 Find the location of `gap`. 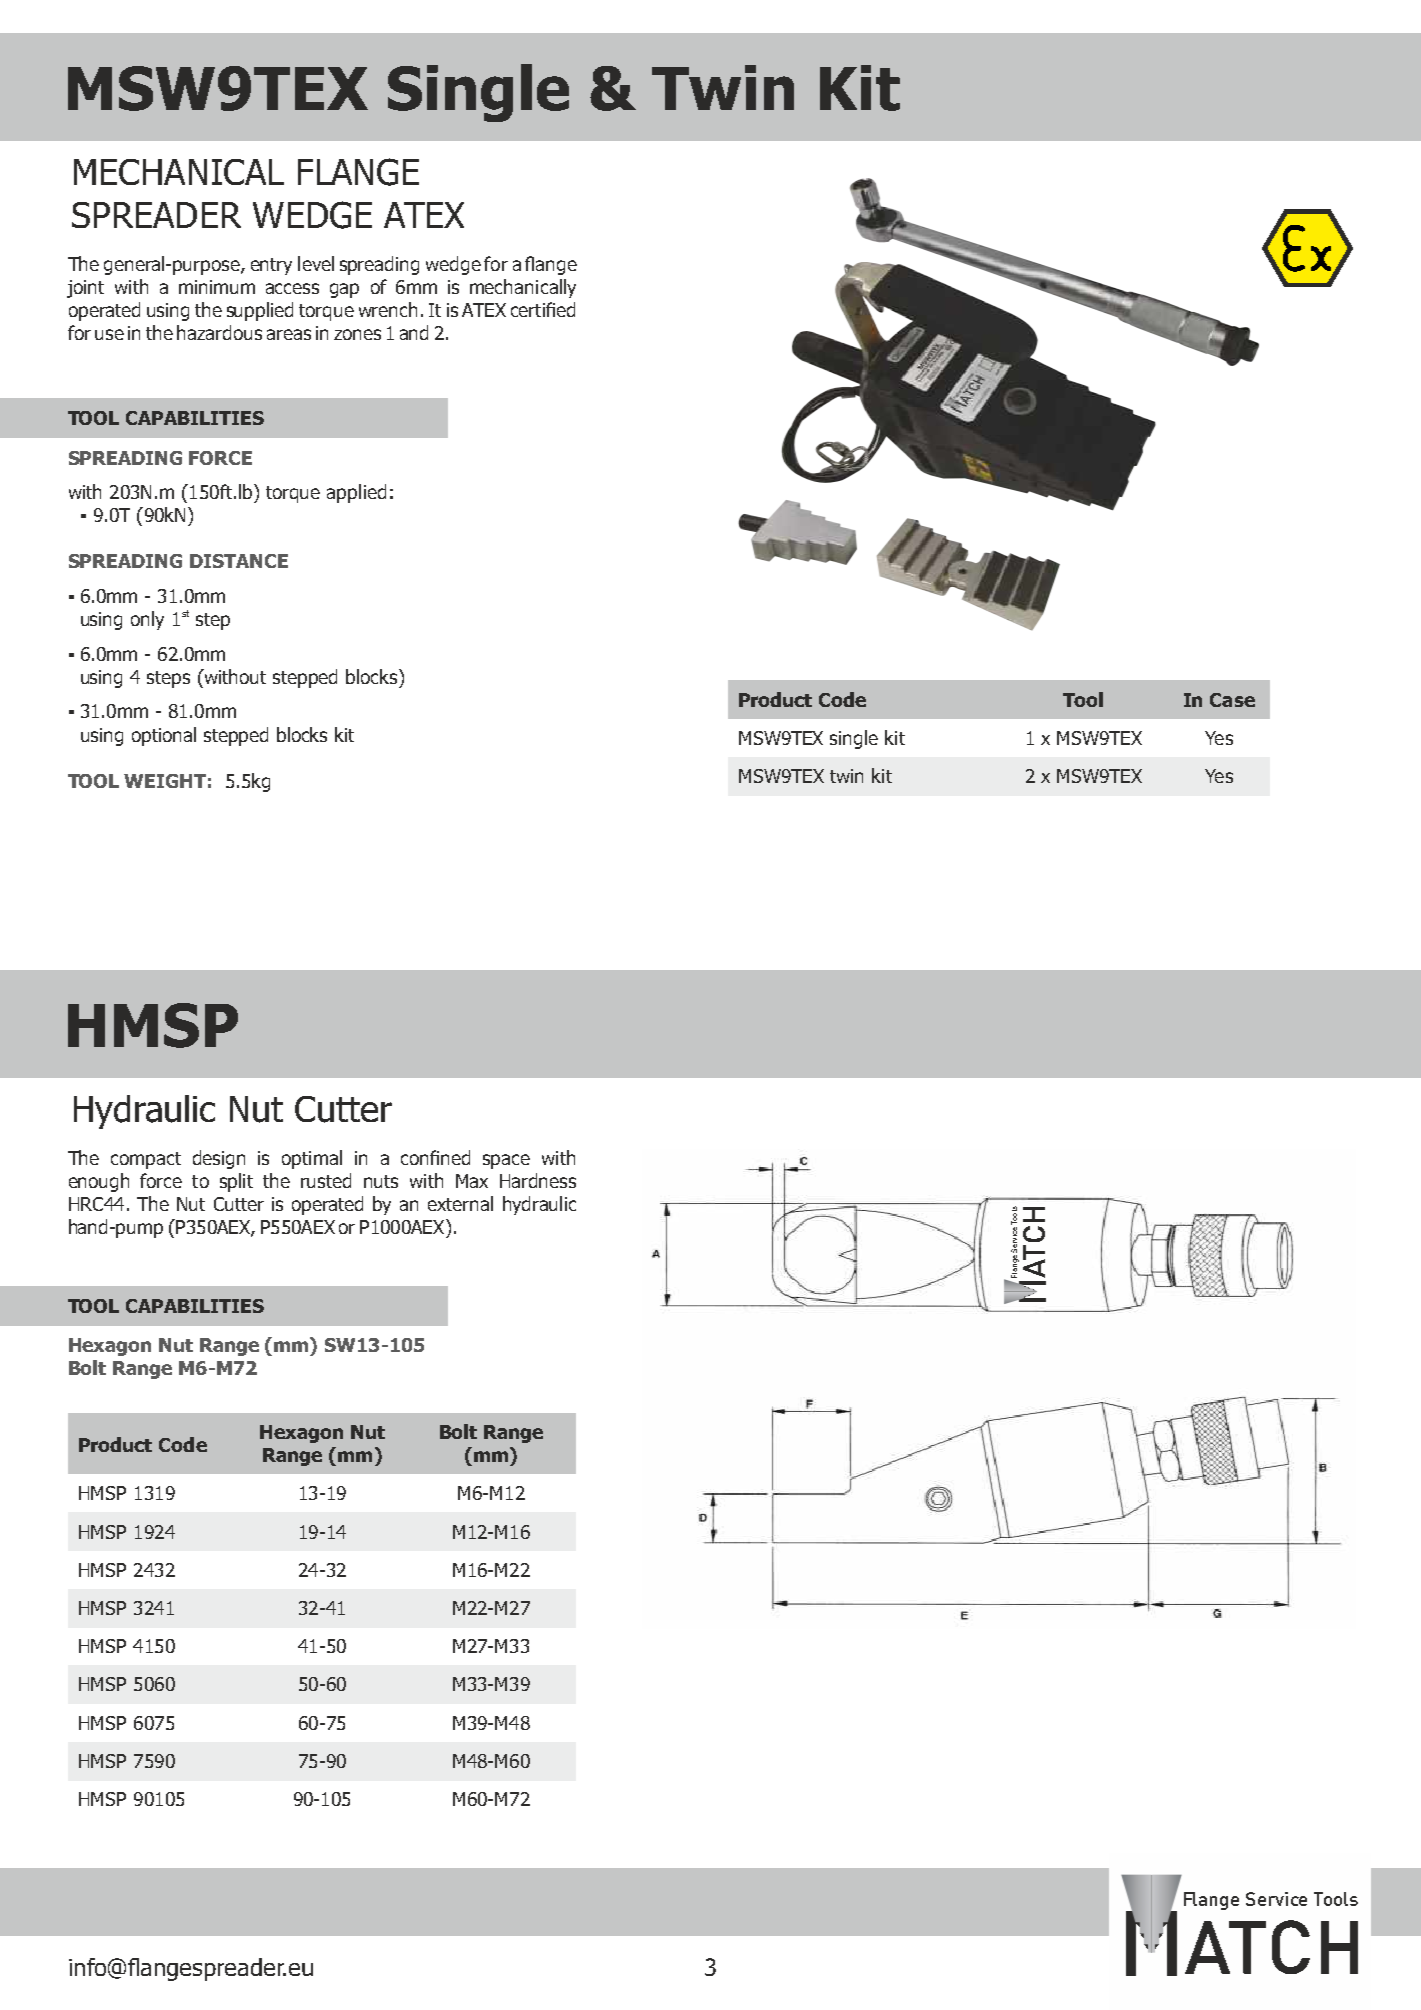

gap is located at coordinates (344, 290).
